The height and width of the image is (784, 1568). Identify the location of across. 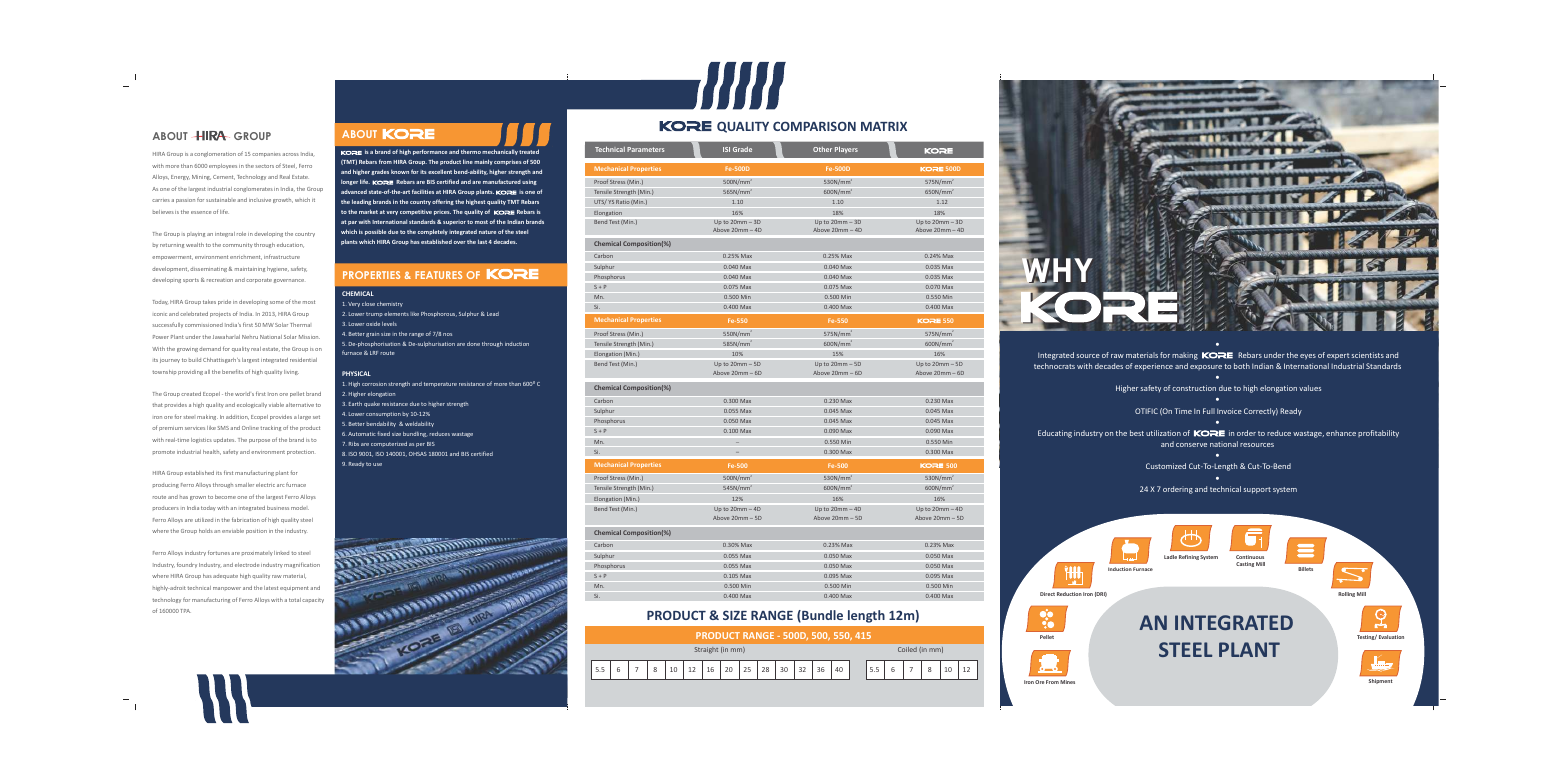
(290, 154).
